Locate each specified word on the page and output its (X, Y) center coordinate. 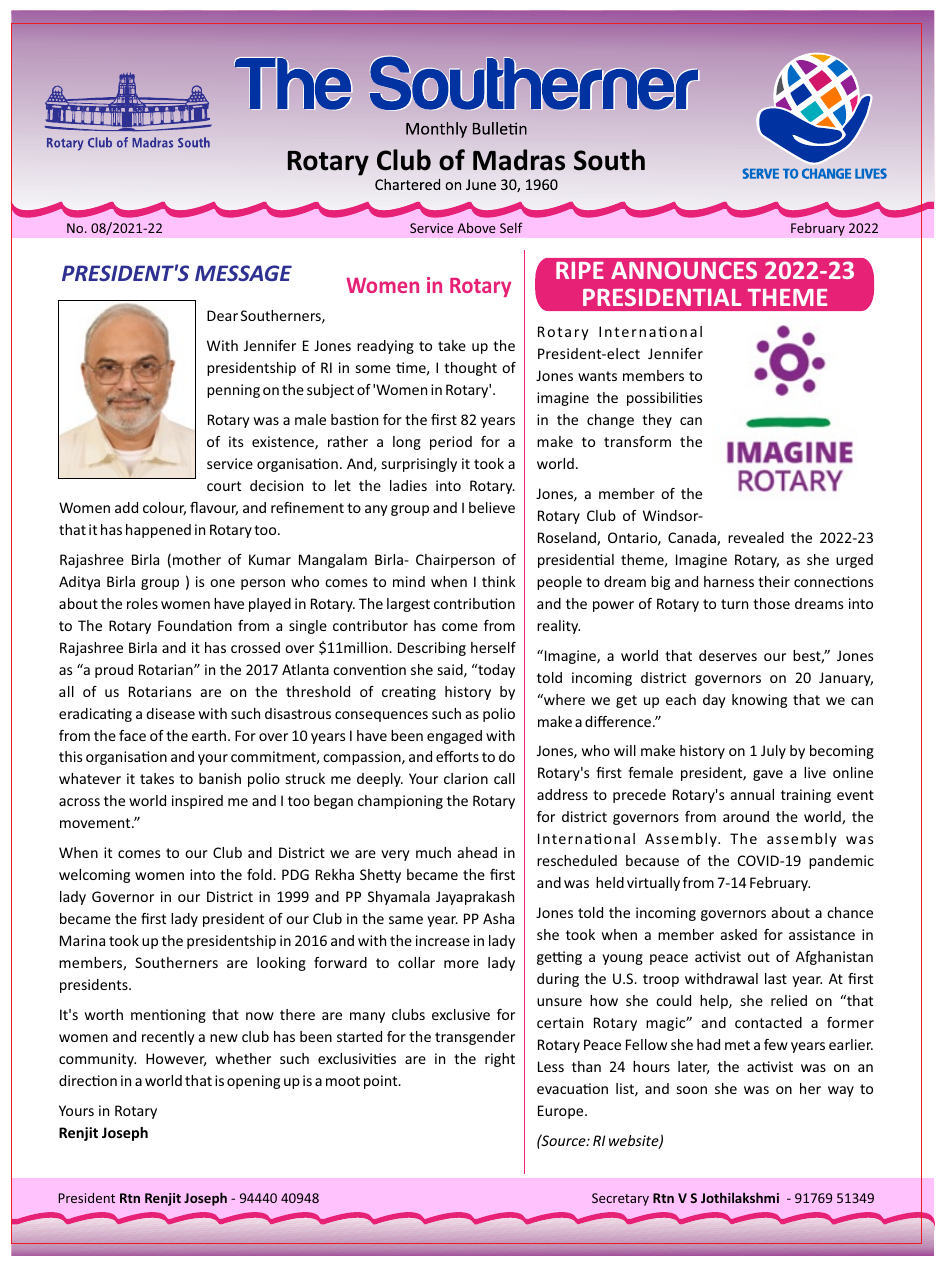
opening (253, 1082)
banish (220, 778)
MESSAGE (243, 273)
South (609, 160)
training (806, 796)
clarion (466, 778)
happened (158, 531)
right (500, 1060)
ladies (408, 485)
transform (637, 441)
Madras (519, 160)
